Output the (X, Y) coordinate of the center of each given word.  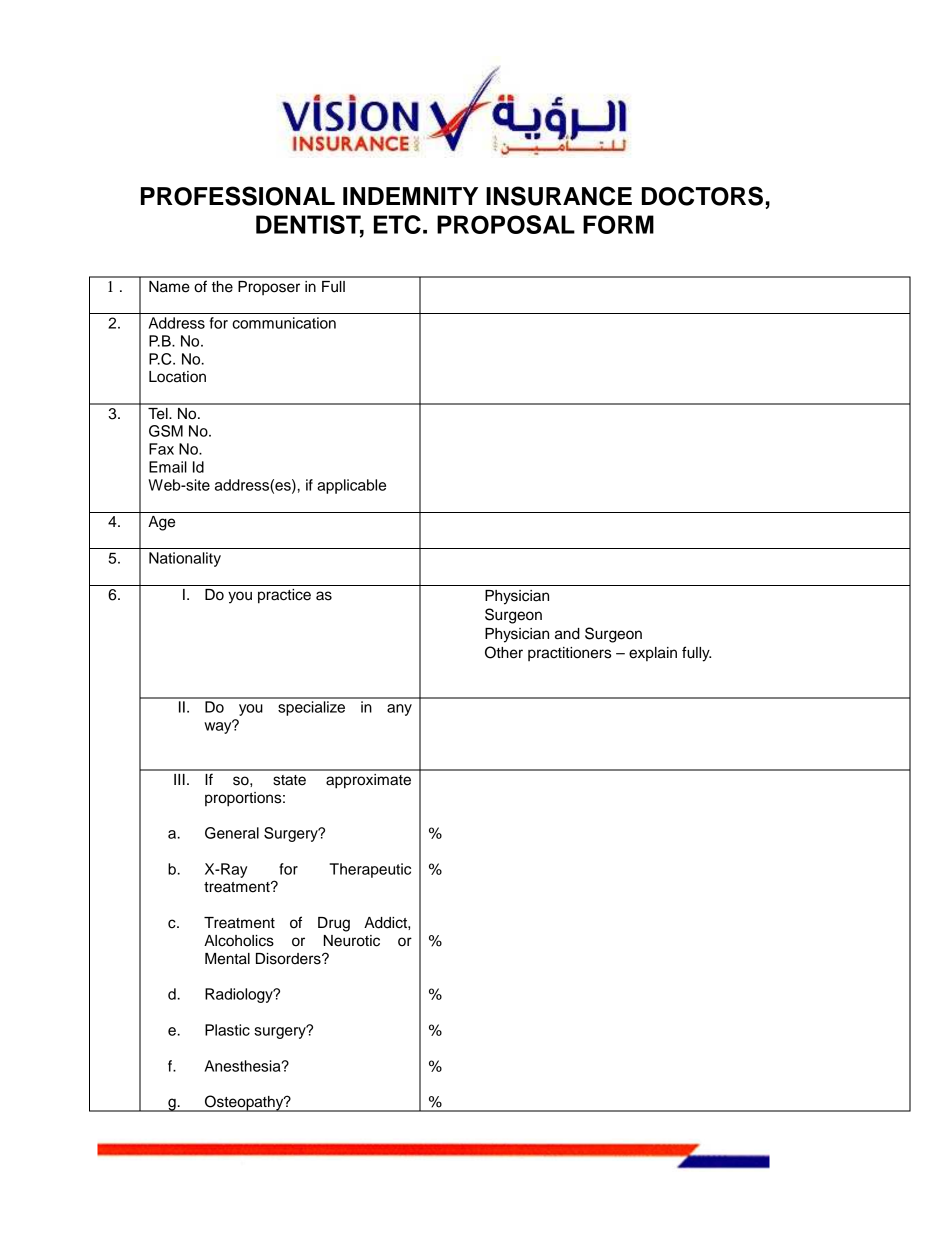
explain (653, 654)
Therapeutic (370, 870)
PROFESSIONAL (238, 196)
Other (504, 652)
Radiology (240, 995)
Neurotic (352, 941)
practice (284, 596)
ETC (397, 224)
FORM (618, 224)
